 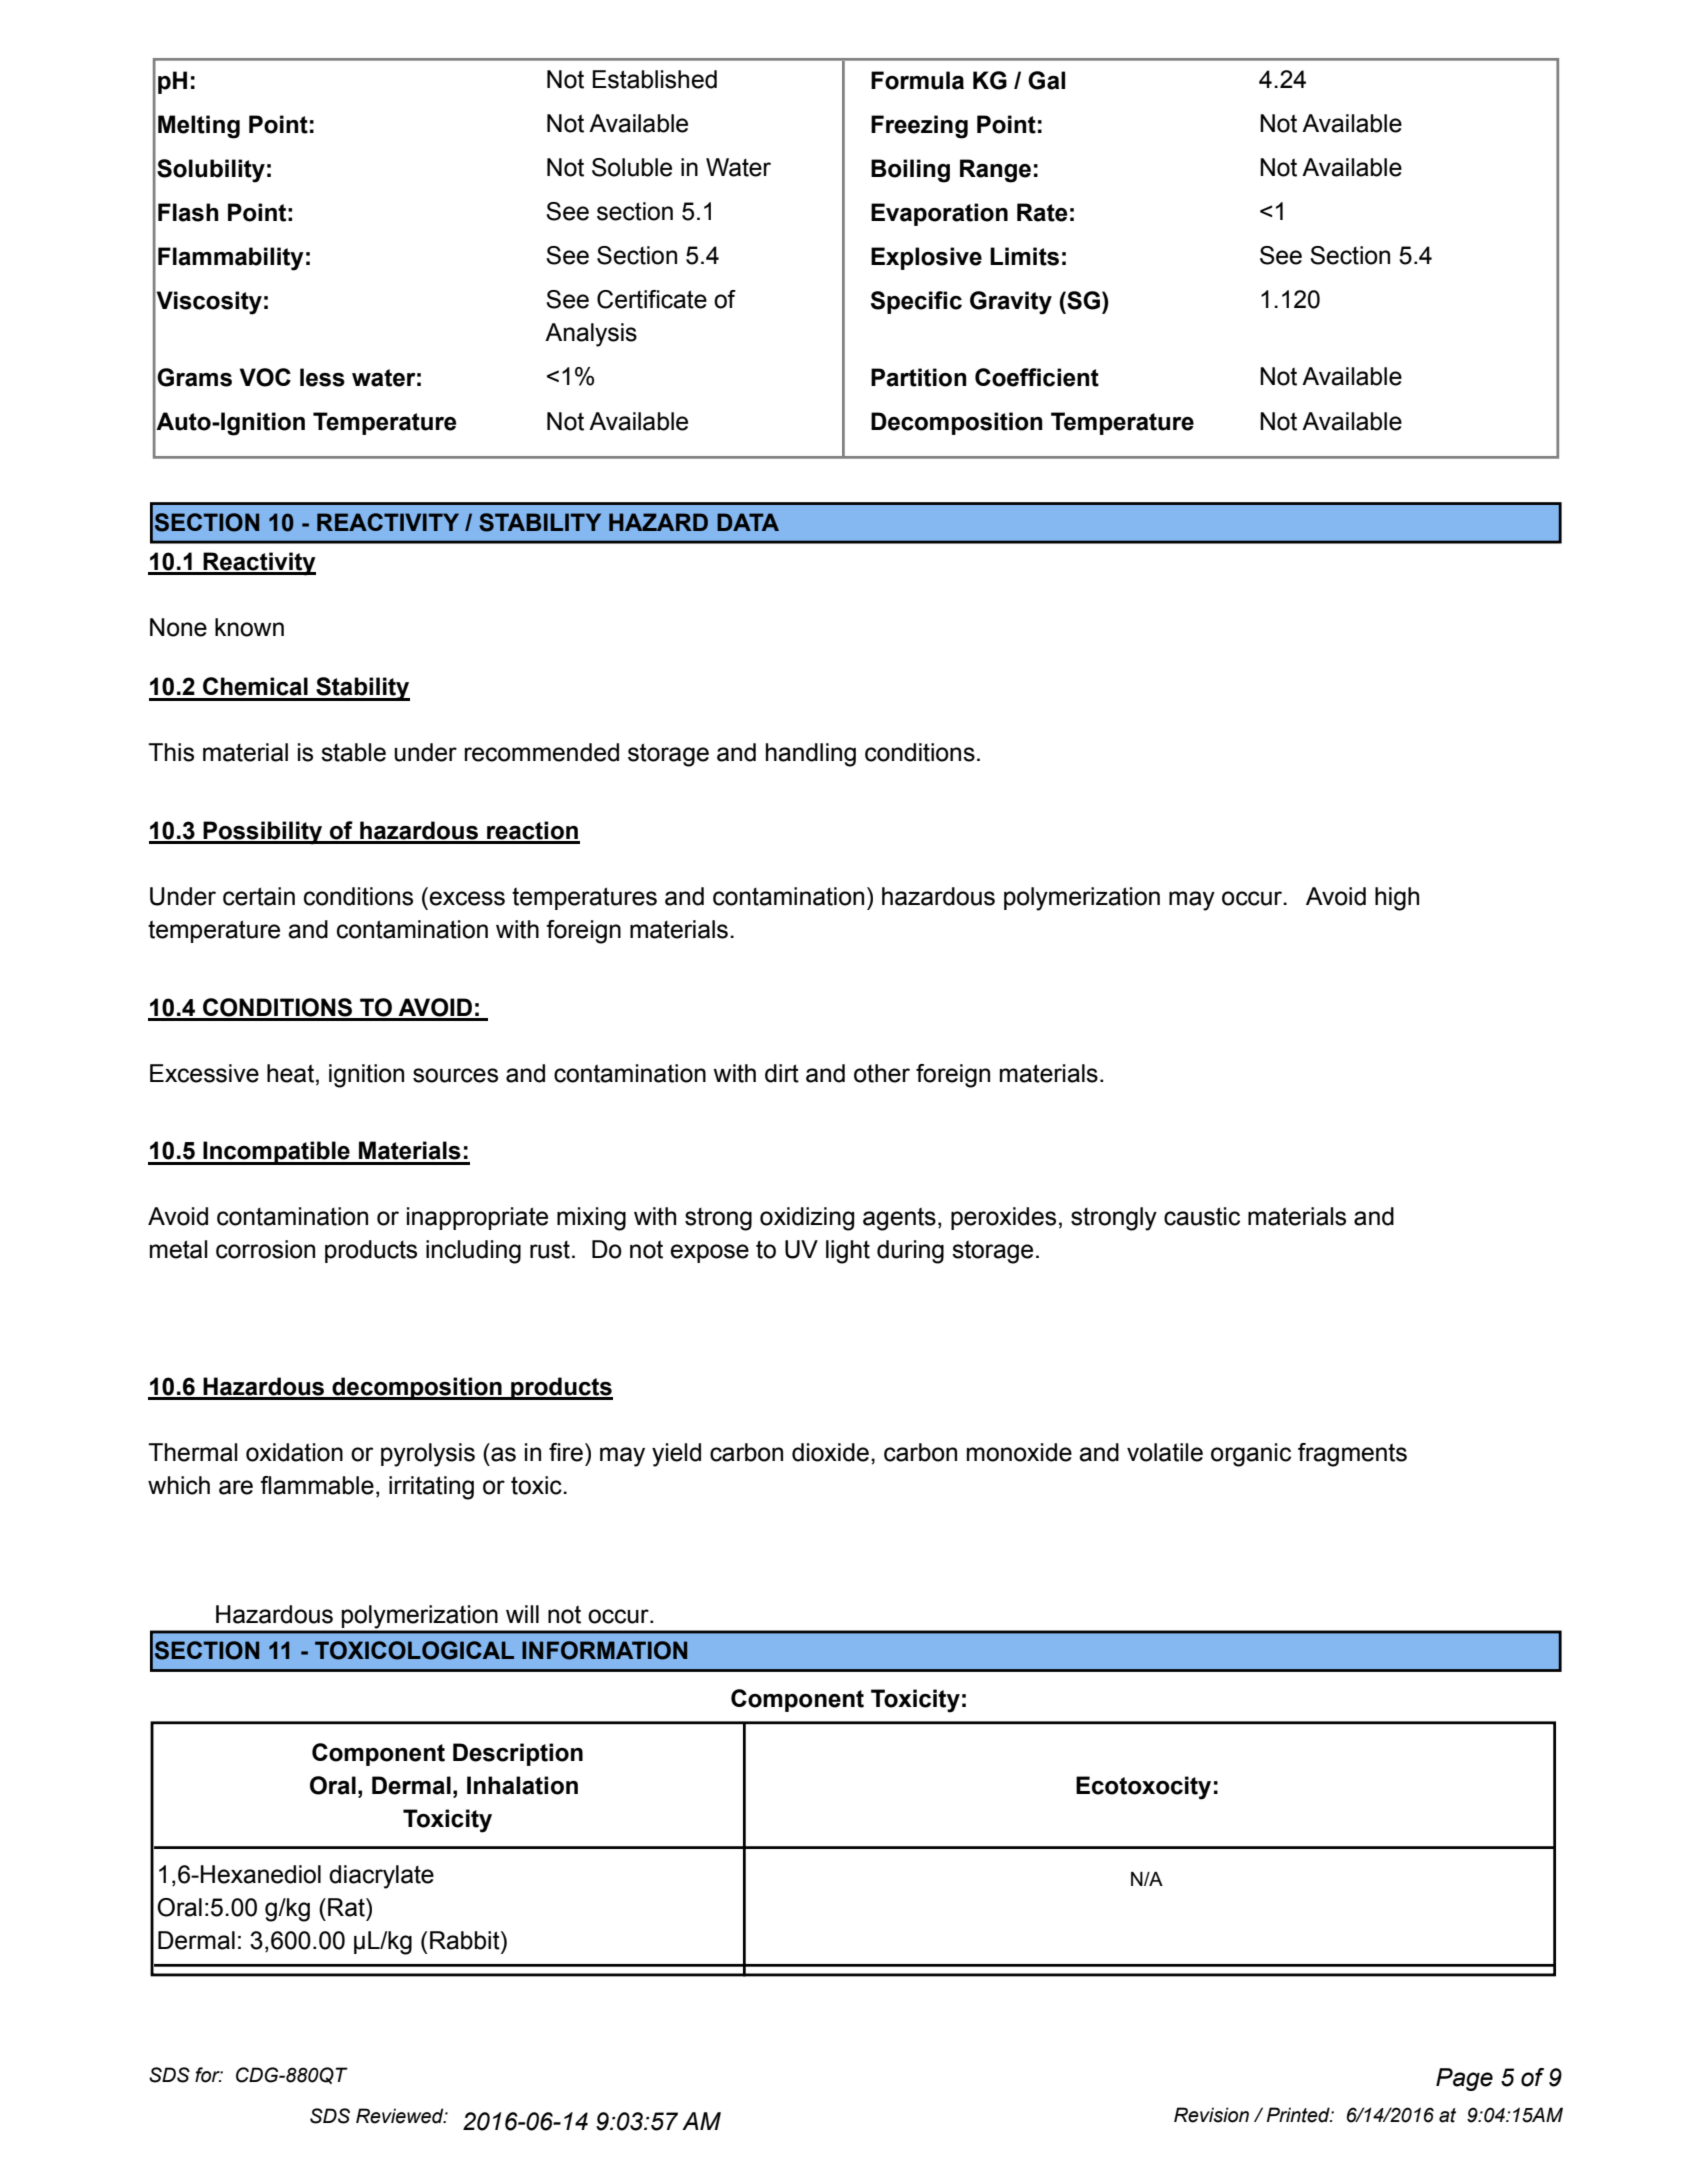 I want to click on Boiling, so click(x=910, y=171).
